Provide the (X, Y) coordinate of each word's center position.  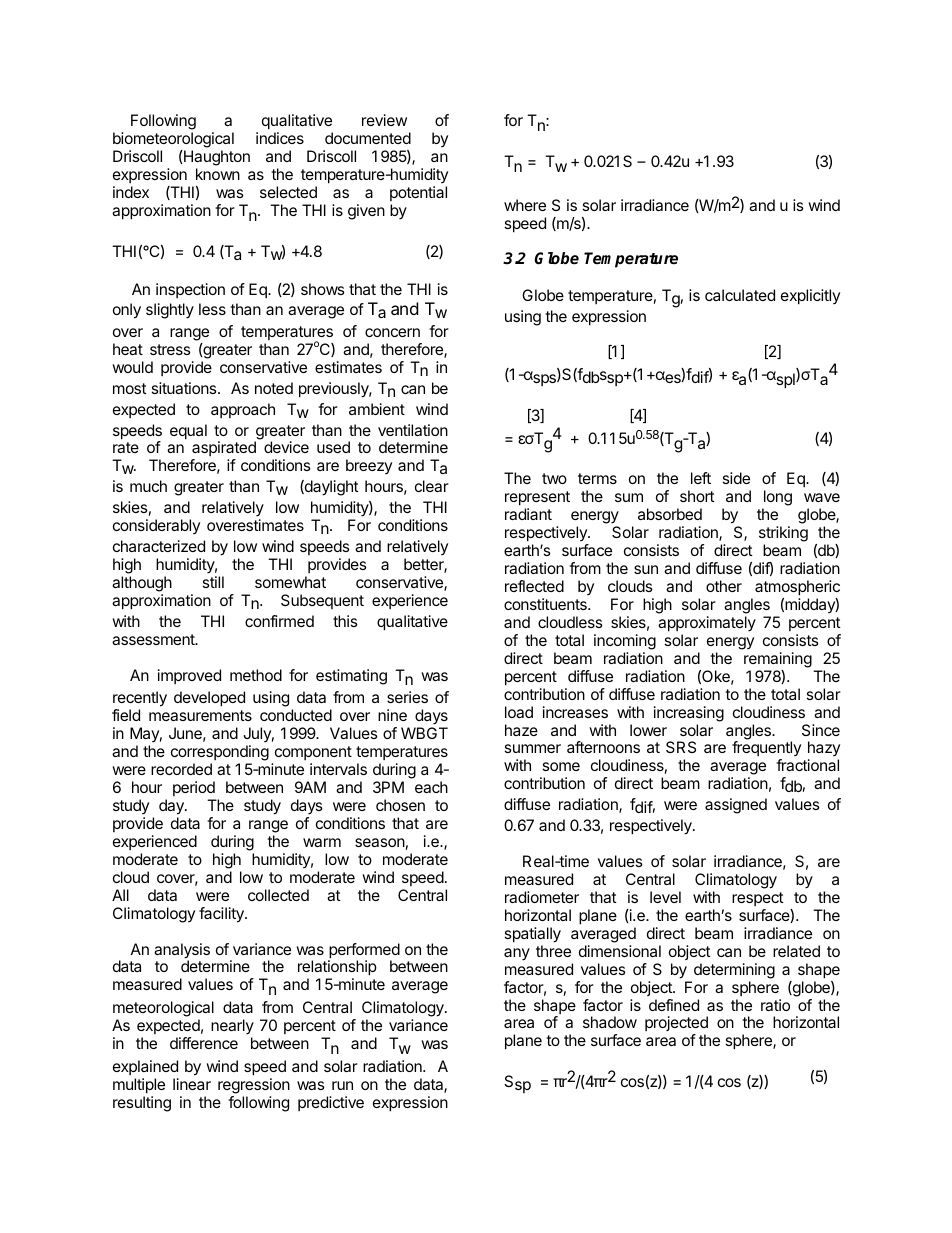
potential (418, 193)
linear (192, 1084)
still (213, 582)
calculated (740, 295)
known (218, 174)
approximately (707, 624)
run (342, 1085)
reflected (534, 586)
